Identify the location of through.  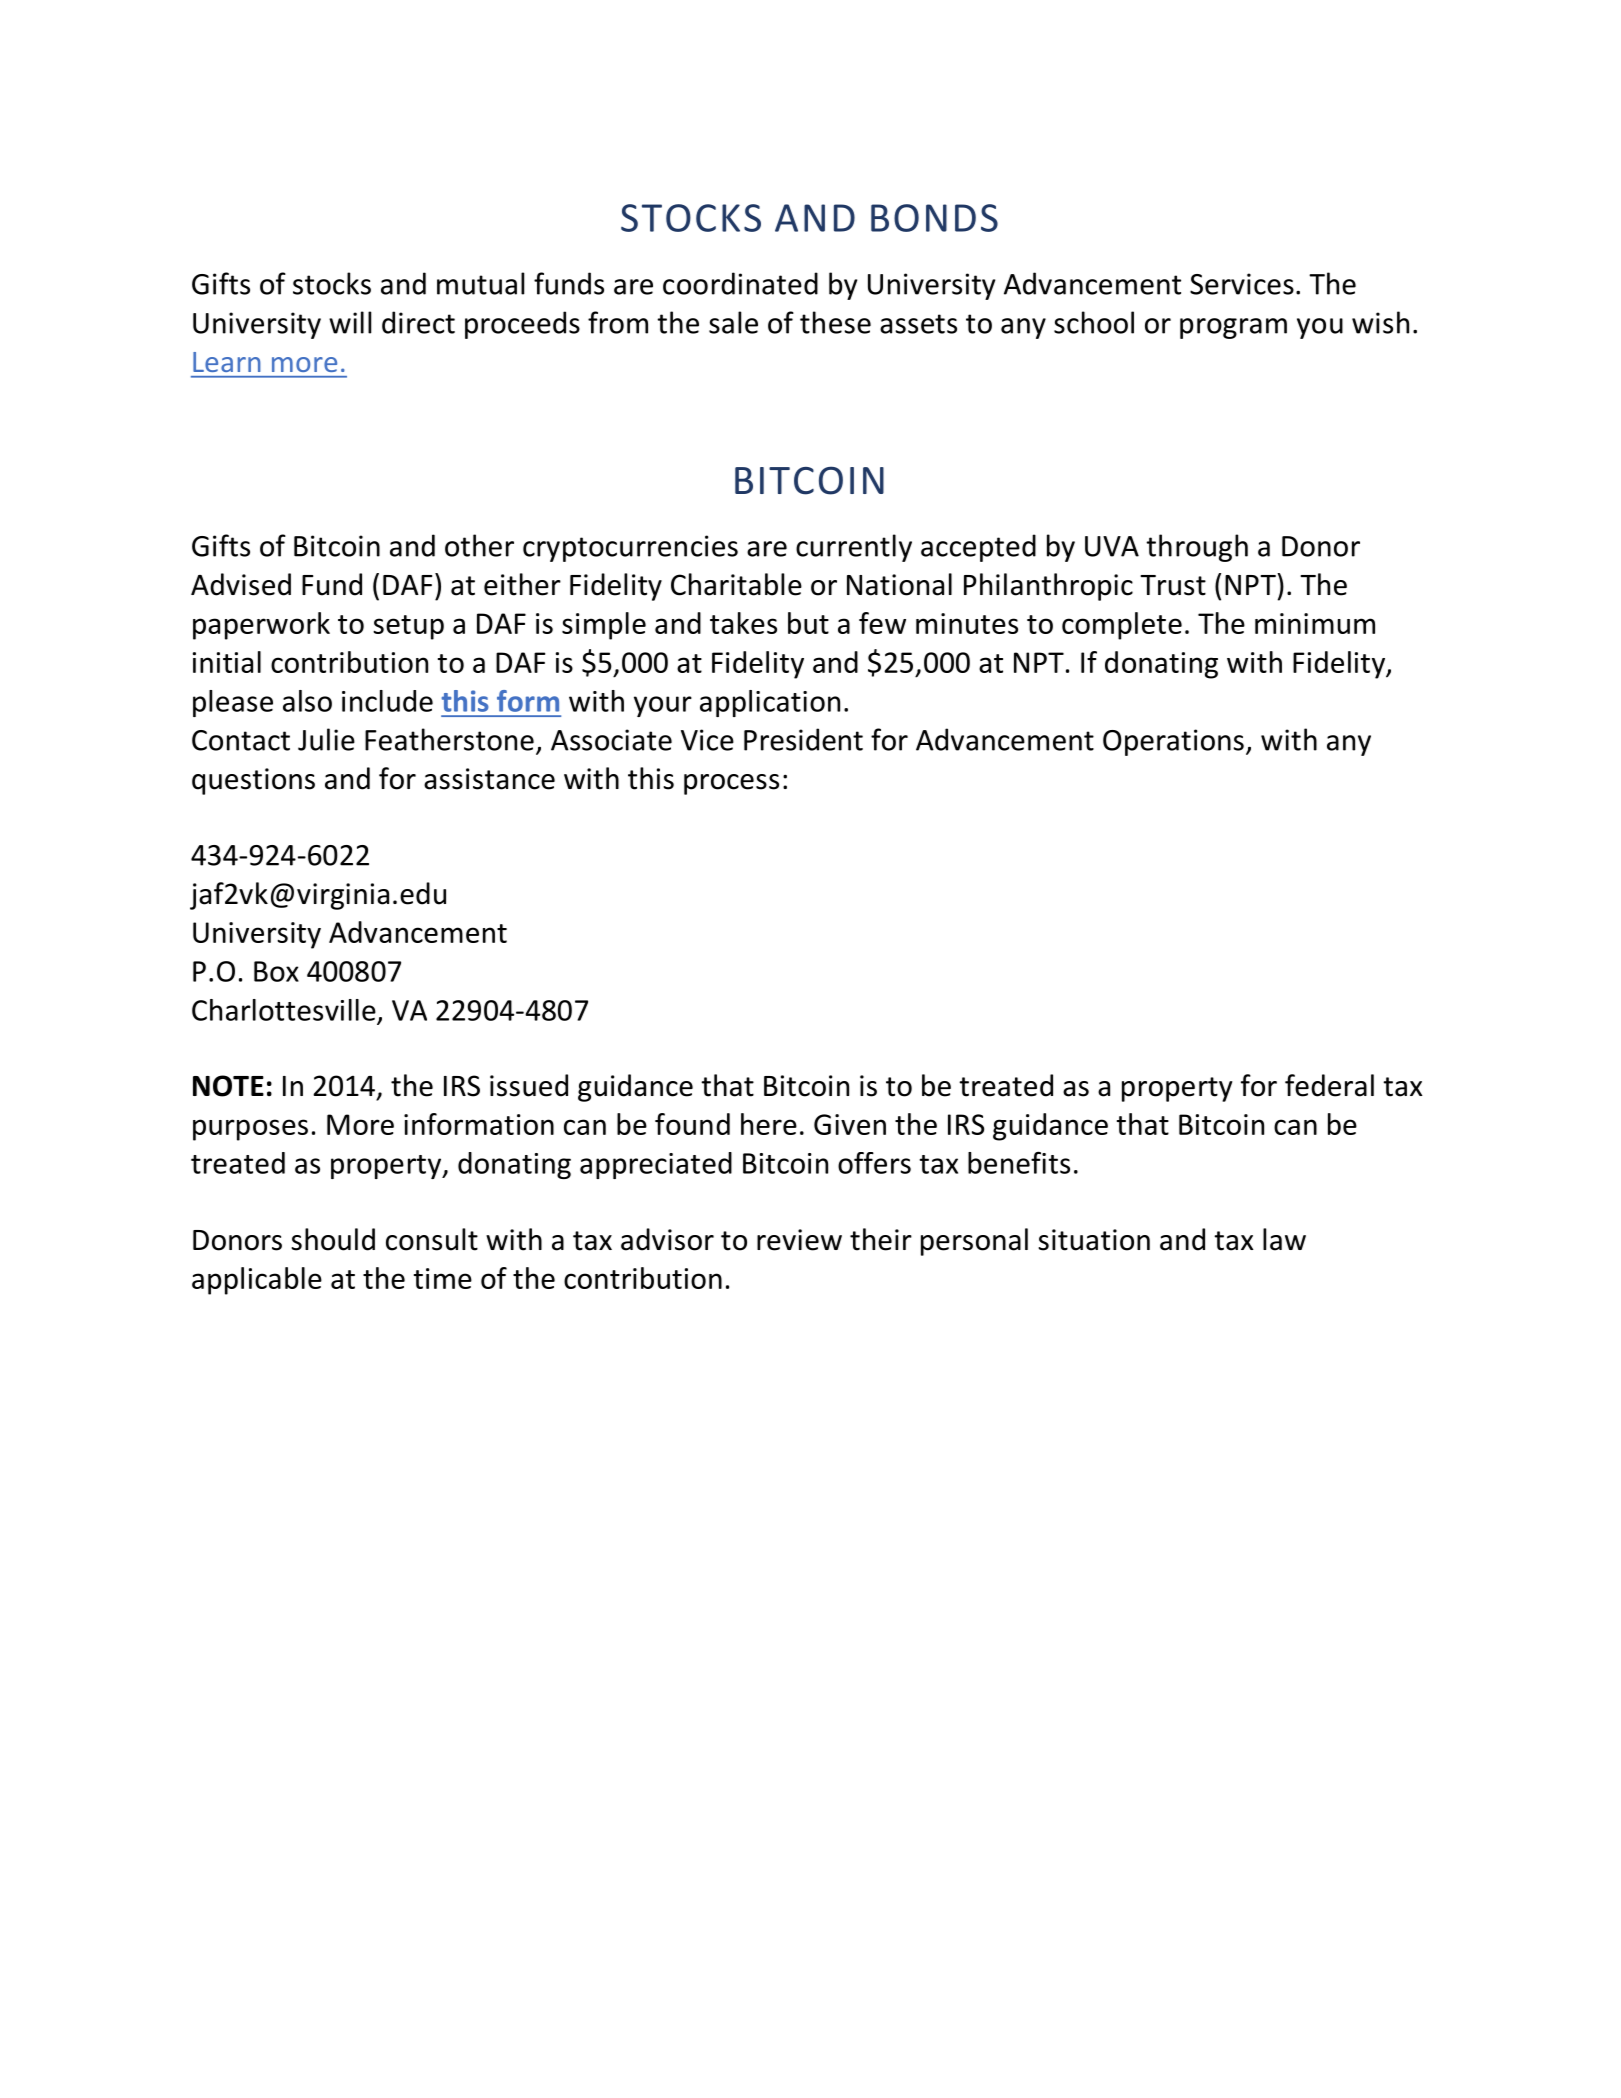
(1197, 548).
